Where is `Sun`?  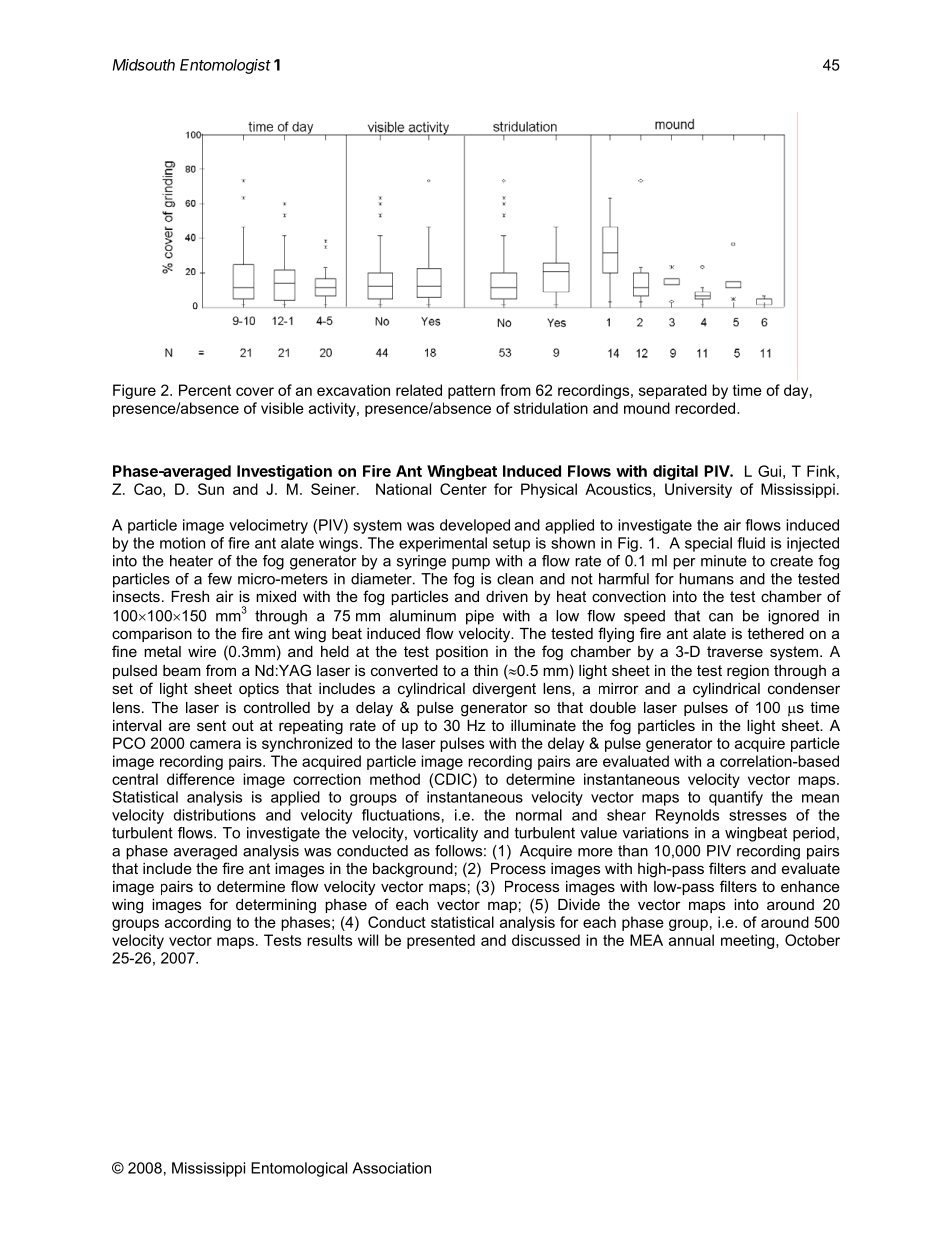
Sun is located at coordinates (211, 489).
